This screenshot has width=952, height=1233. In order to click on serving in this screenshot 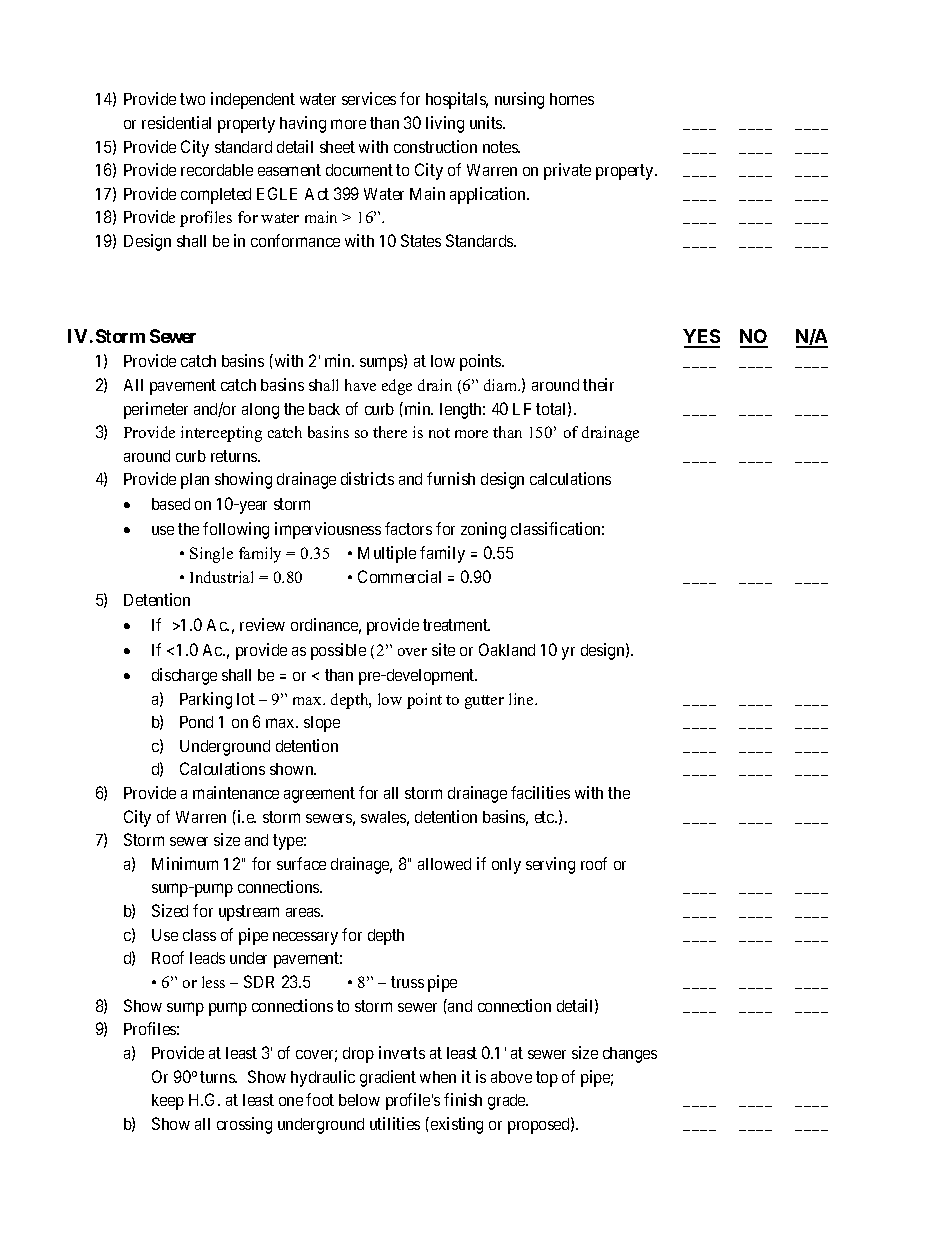, I will do `click(550, 865)`.
